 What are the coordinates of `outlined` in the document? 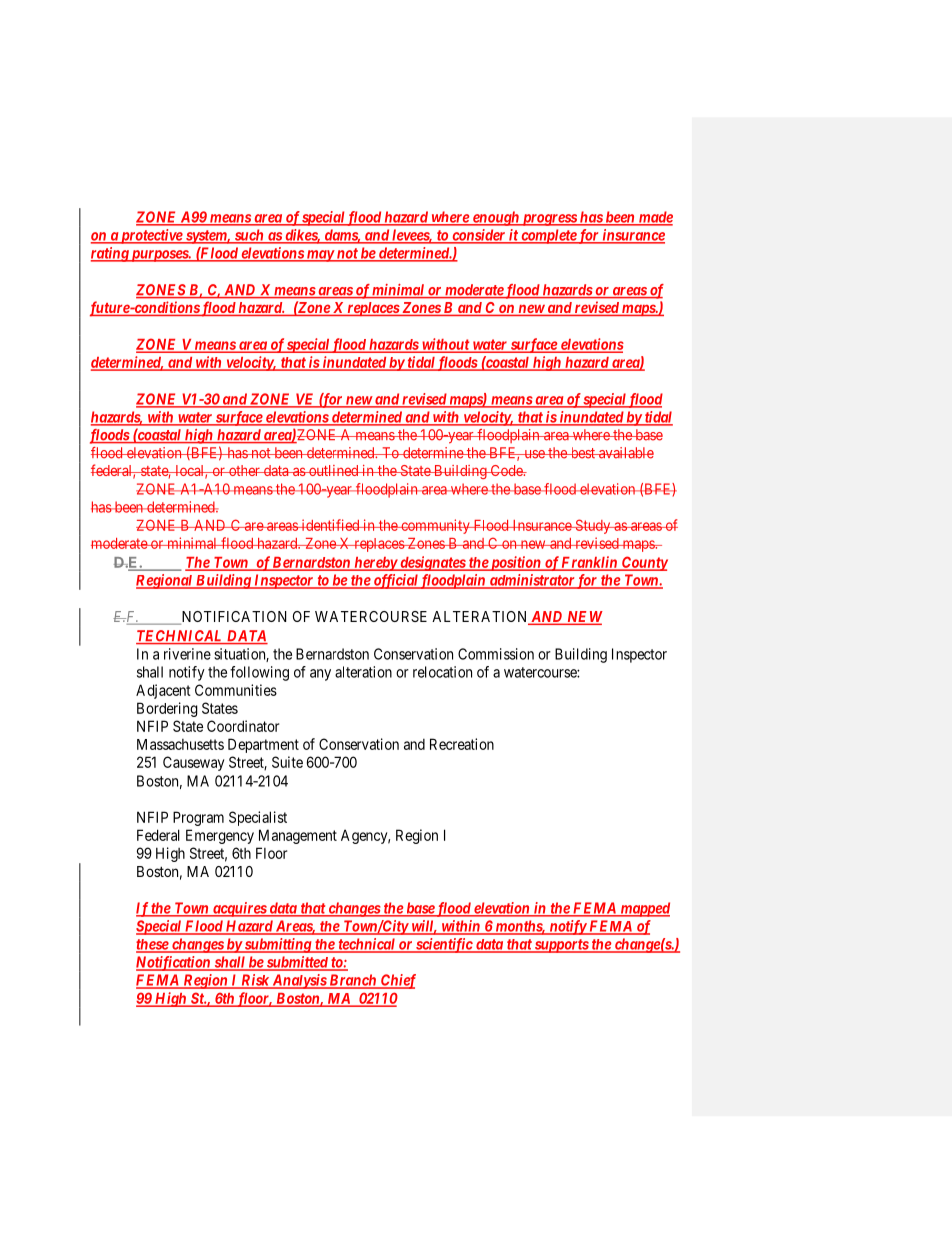 It's located at (334, 470).
